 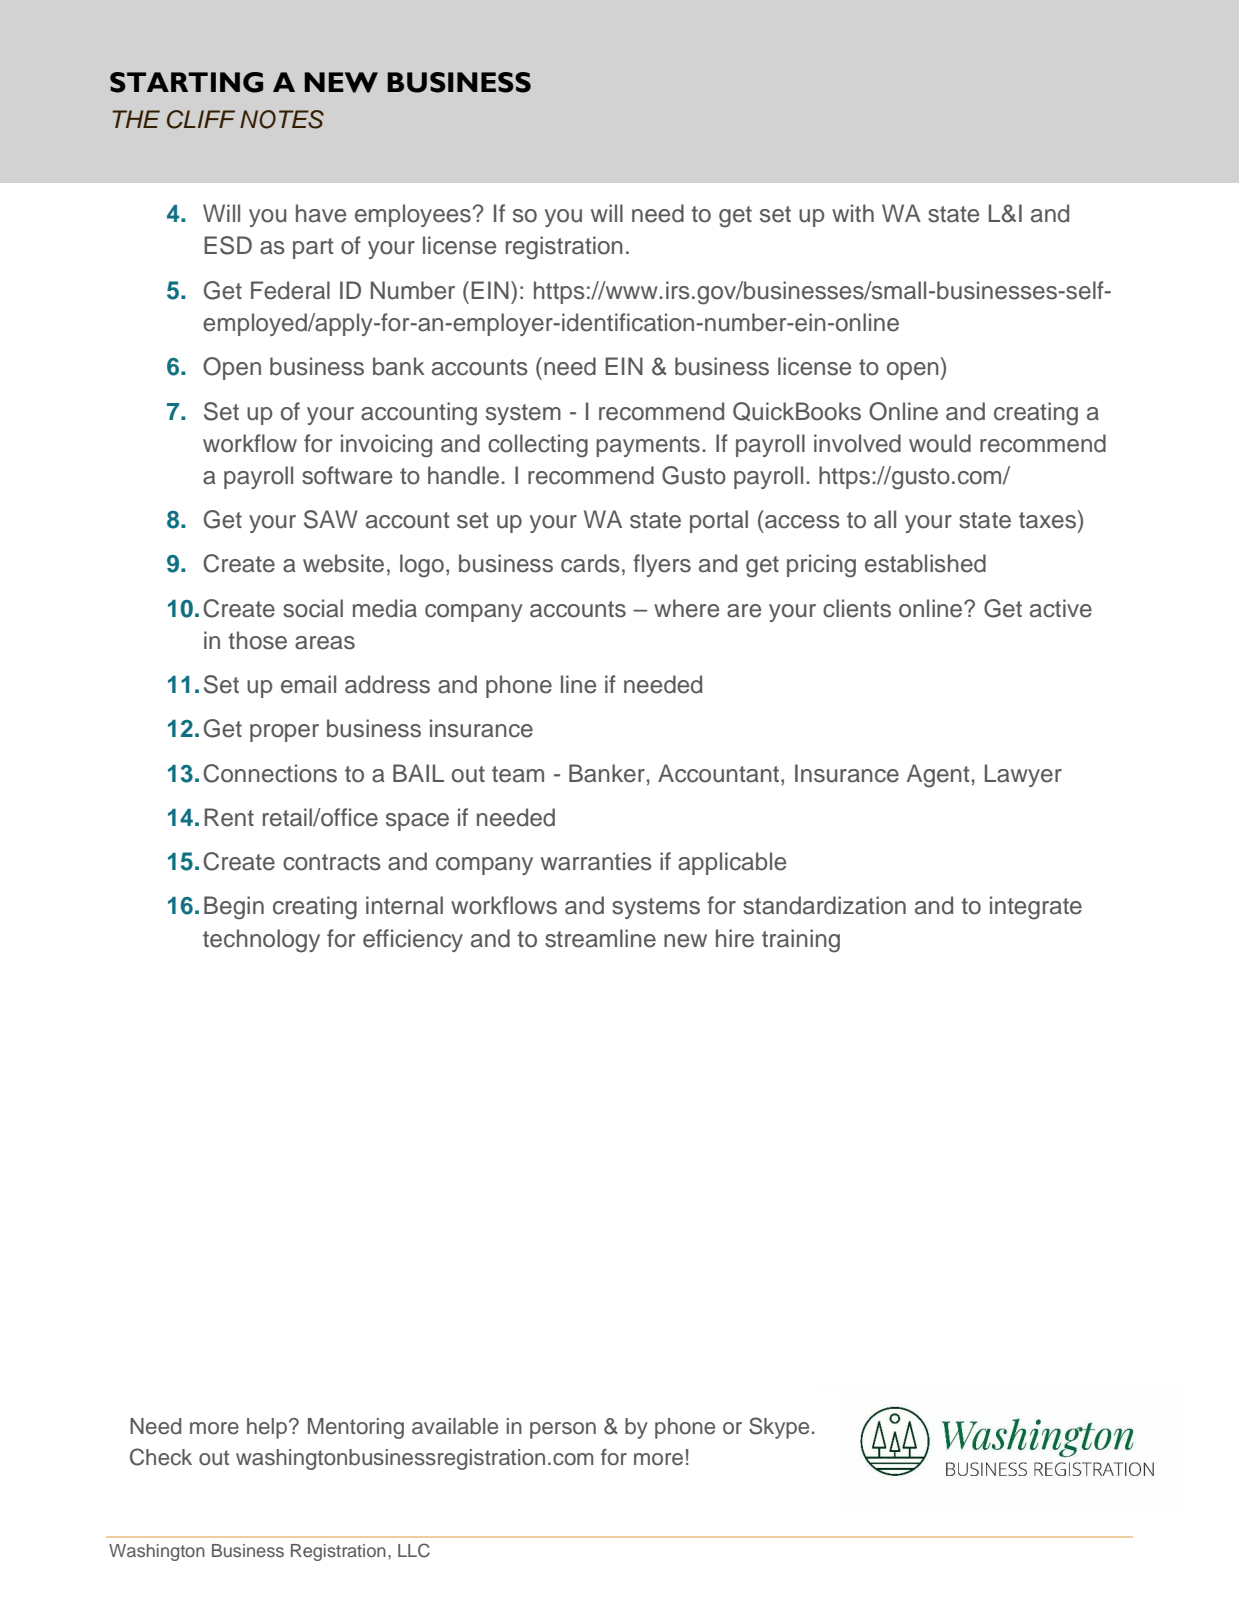 What do you see at coordinates (413, 215) in the screenshot?
I see `employees` at bounding box center [413, 215].
